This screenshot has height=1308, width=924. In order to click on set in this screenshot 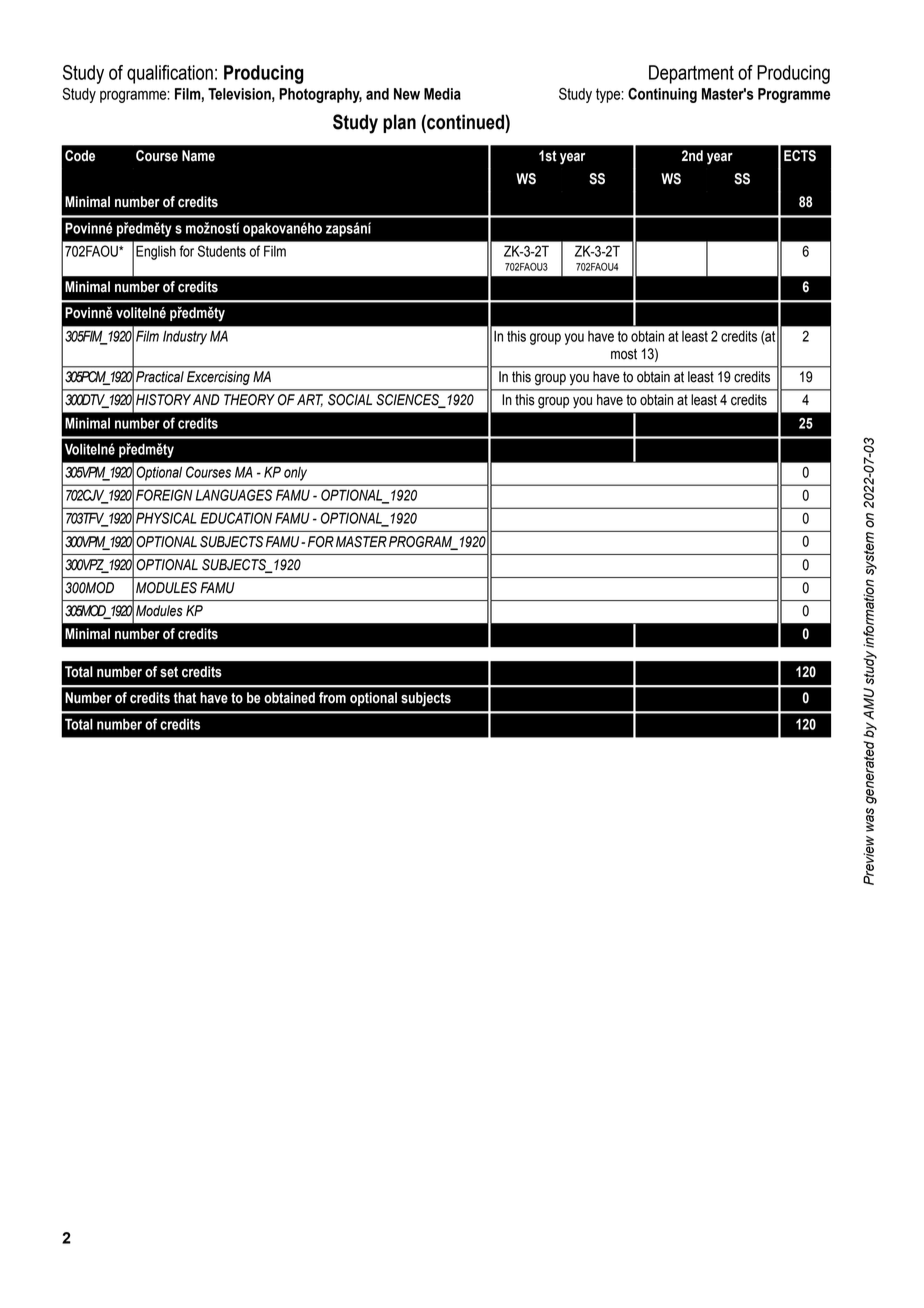, I will do `click(169, 672)`.
